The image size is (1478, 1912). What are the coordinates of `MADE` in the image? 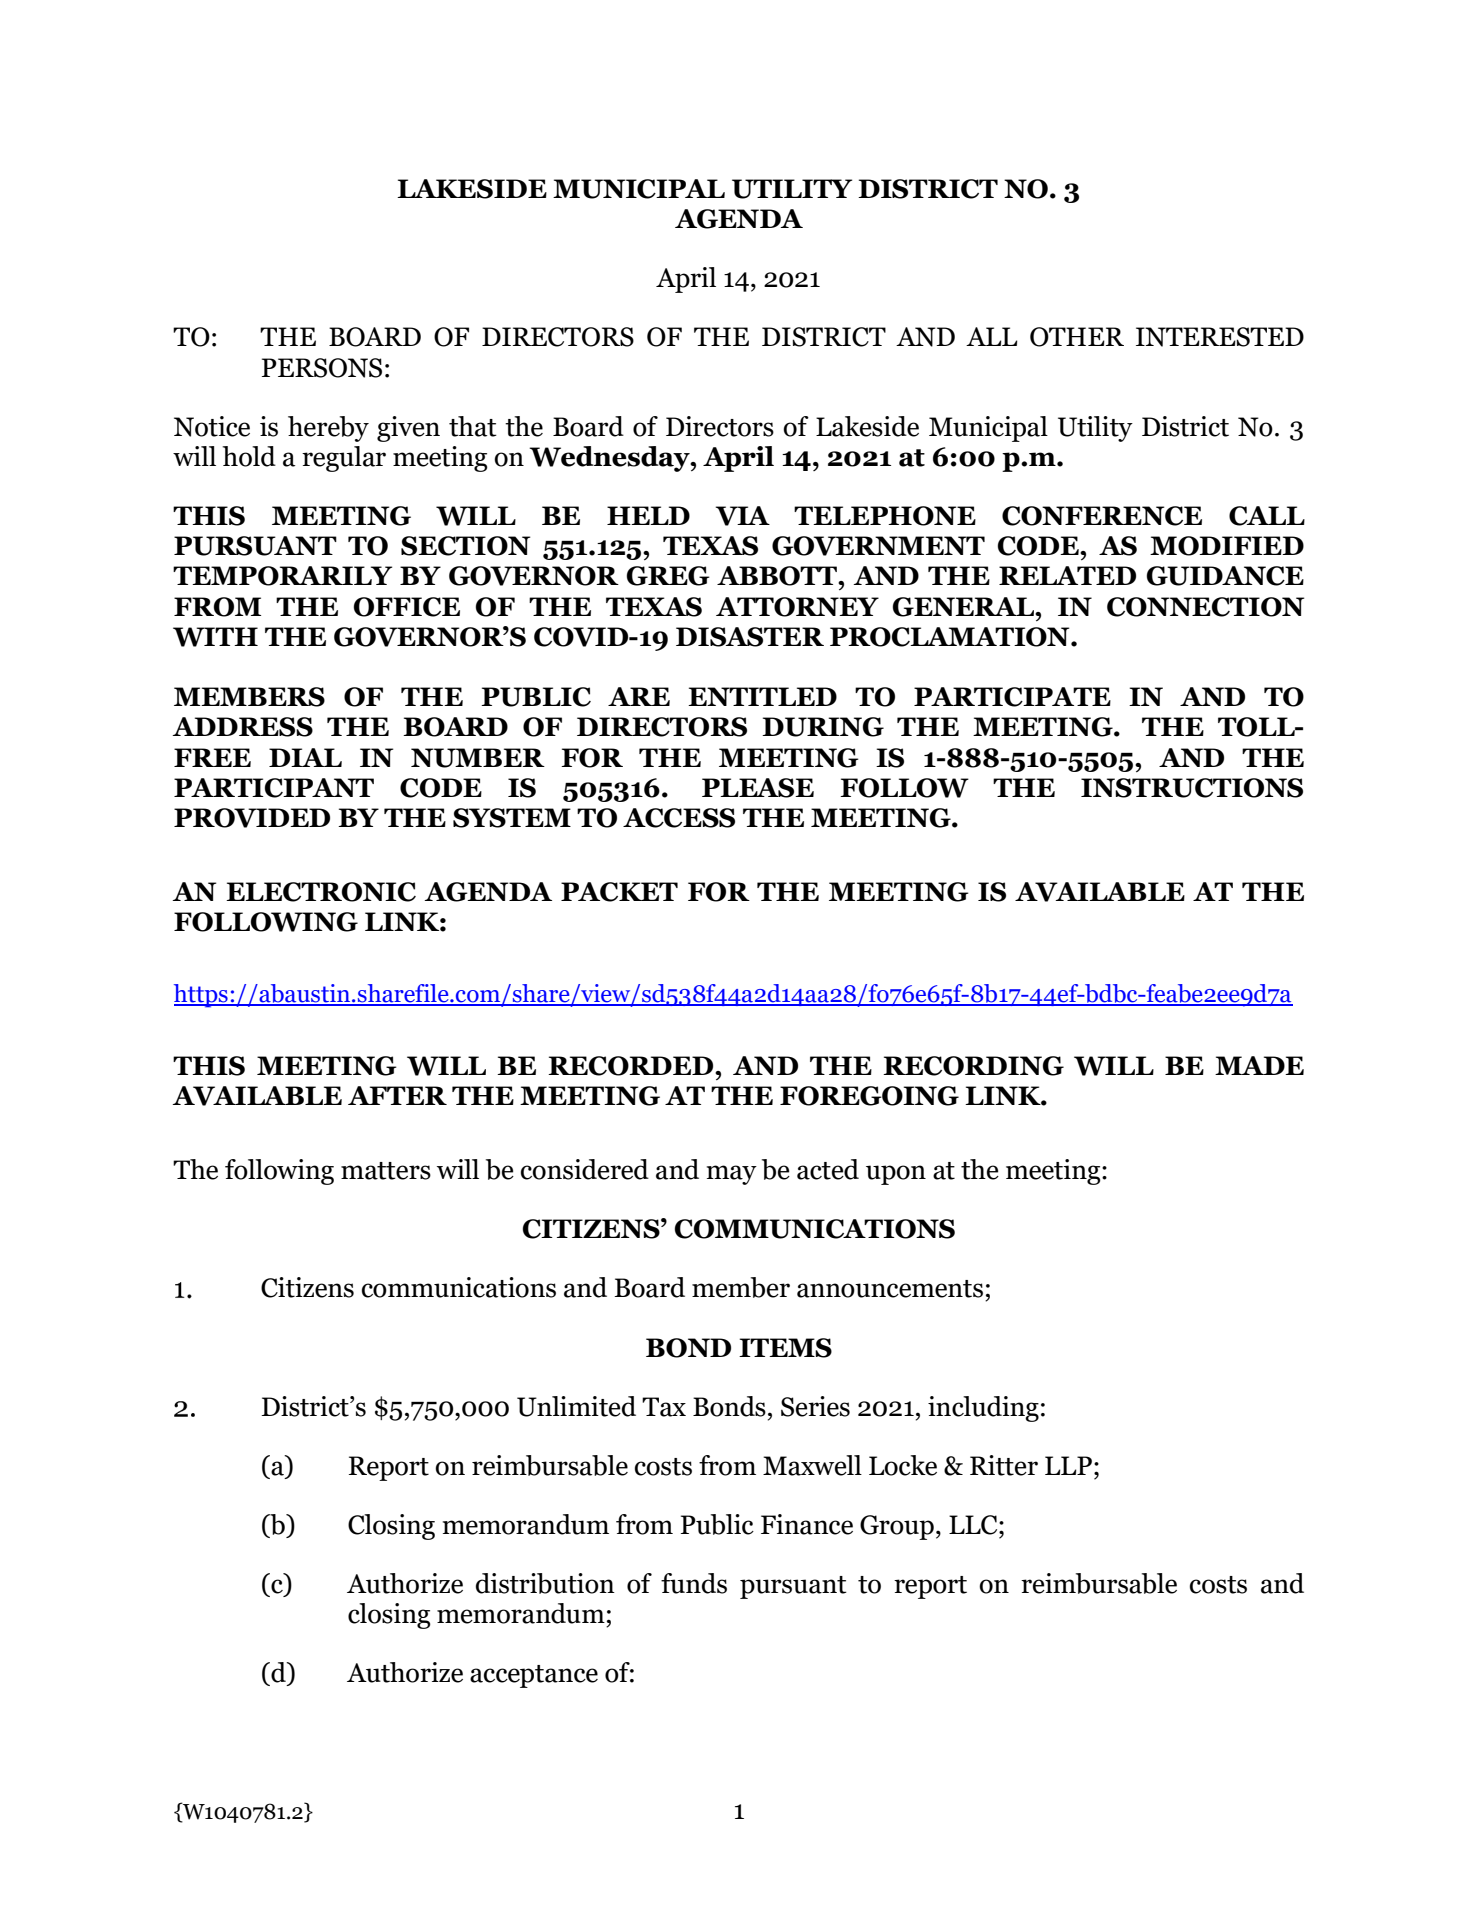 It's located at (1259, 1065).
